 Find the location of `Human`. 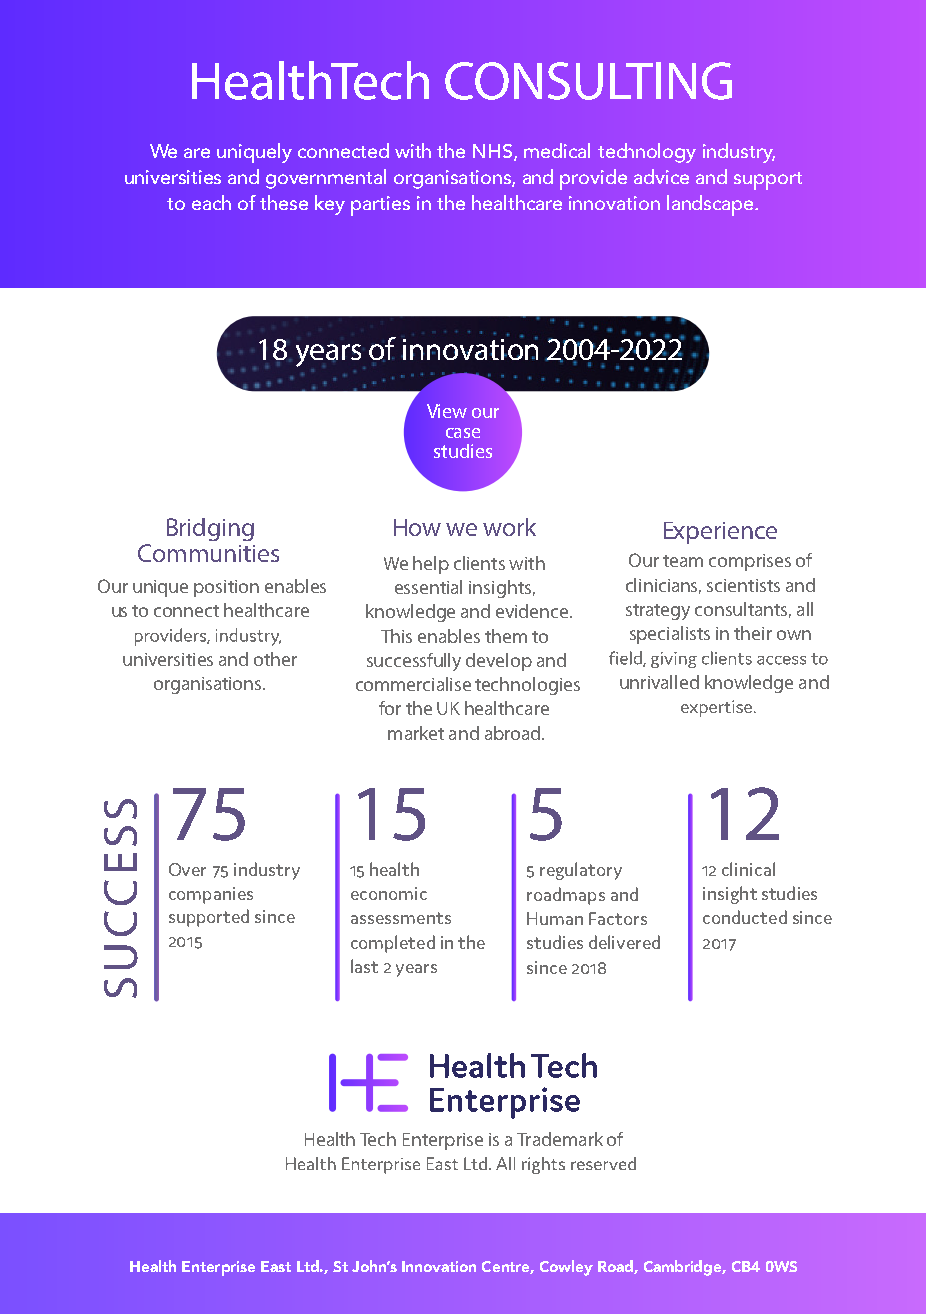

Human is located at coordinates (555, 918).
